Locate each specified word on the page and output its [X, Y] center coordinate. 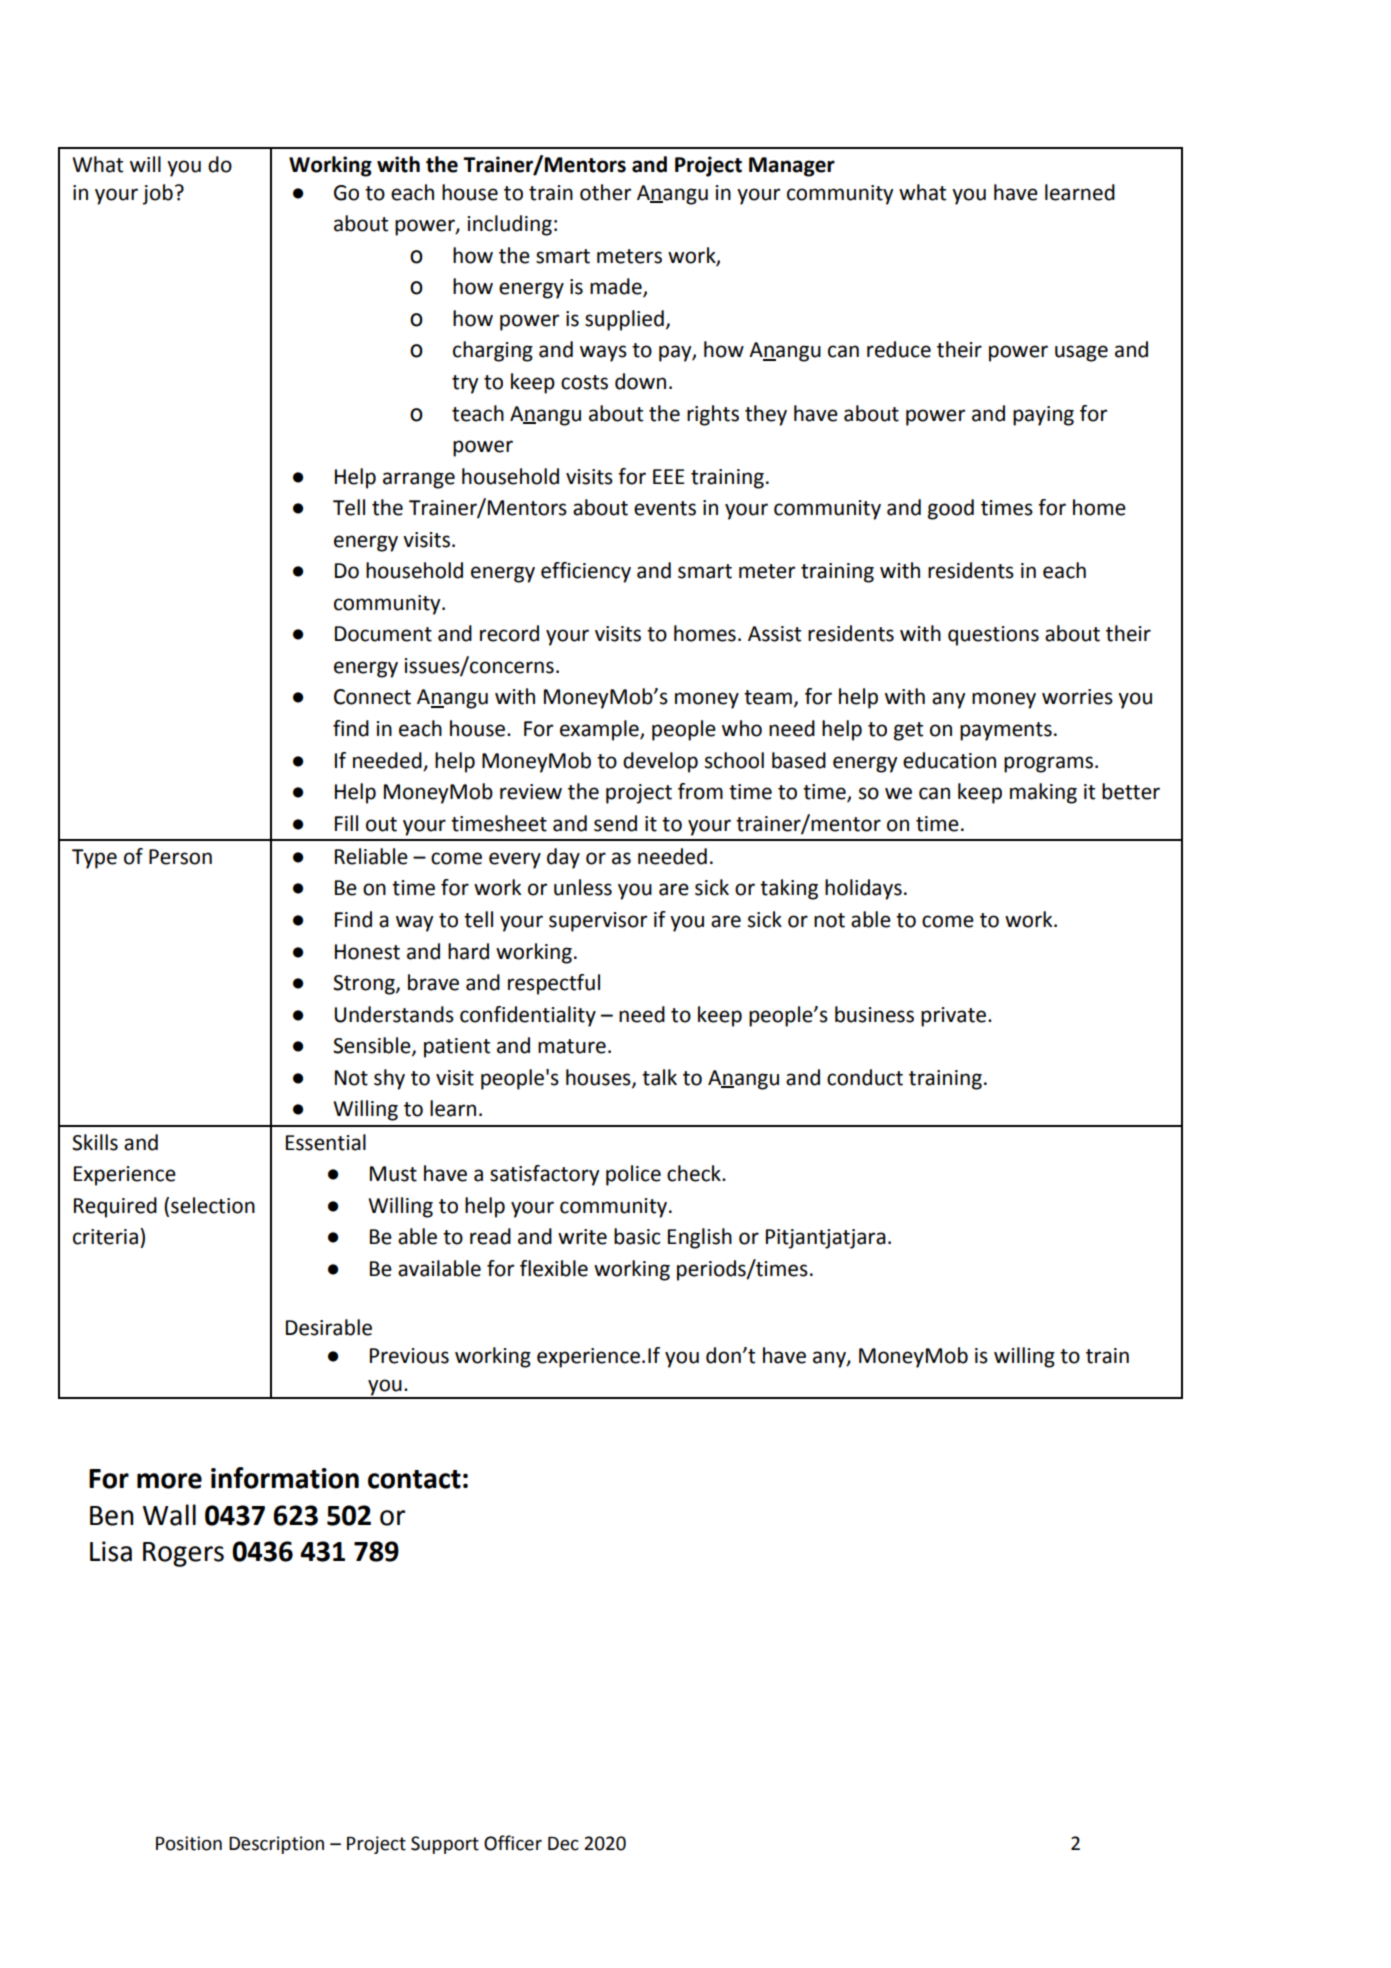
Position [189, 1843]
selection [213, 1205]
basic [637, 1236]
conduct [865, 1077]
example [600, 730]
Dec [563, 1844]
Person [180, 857]
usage [1081, 353]
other [605, 192]
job [157, 194]
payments [1006, 731]
